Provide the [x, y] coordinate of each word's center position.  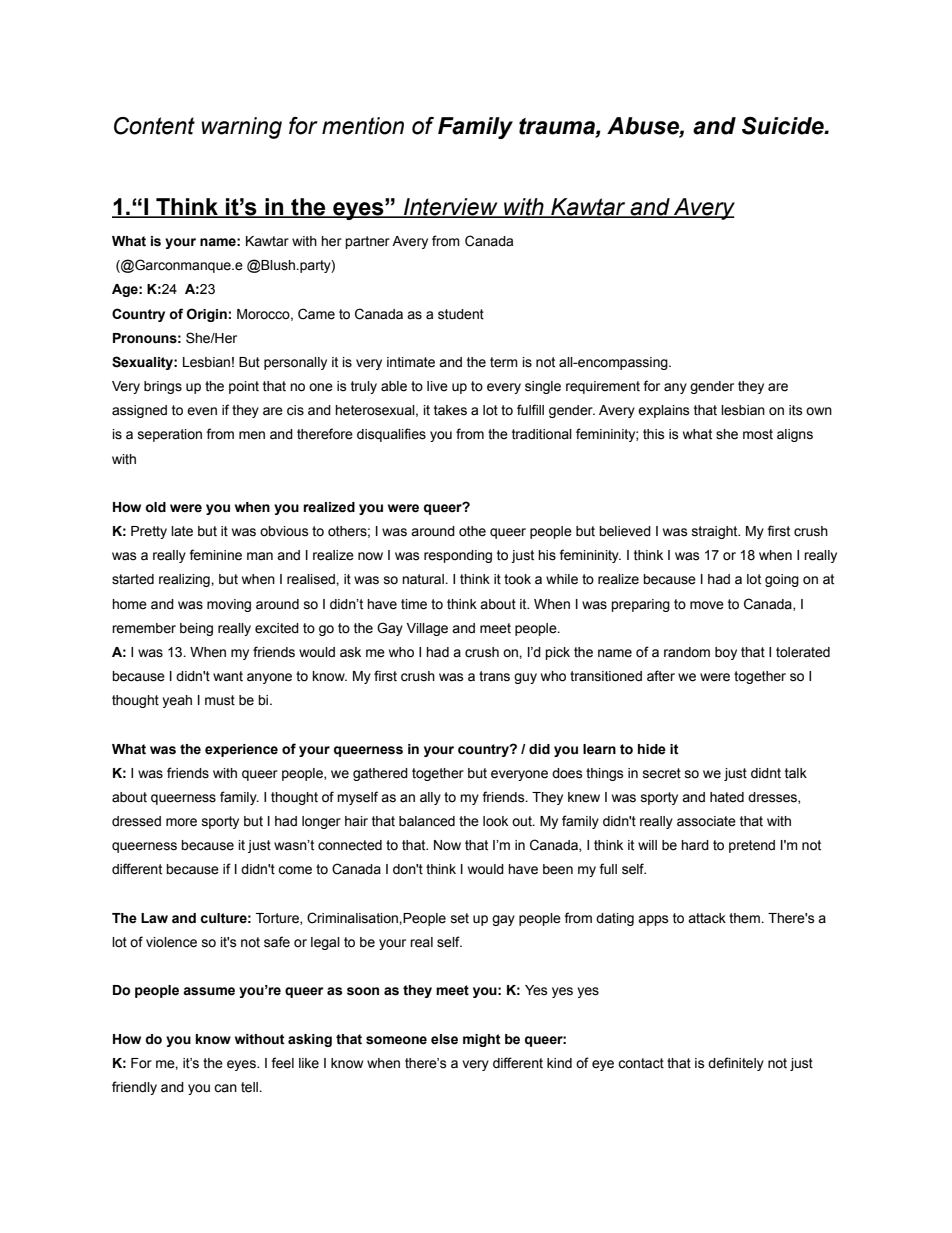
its [796, 410]
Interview [451, 207]
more [181, 822]
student [461, 314]
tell [250, 1087]
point [244, 387]
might [482, 1040]
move [707, 605]
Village [427, 629]
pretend [752, 846]
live [437, 386]
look [495, 821]
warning [241, 128]
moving [229, 605]
